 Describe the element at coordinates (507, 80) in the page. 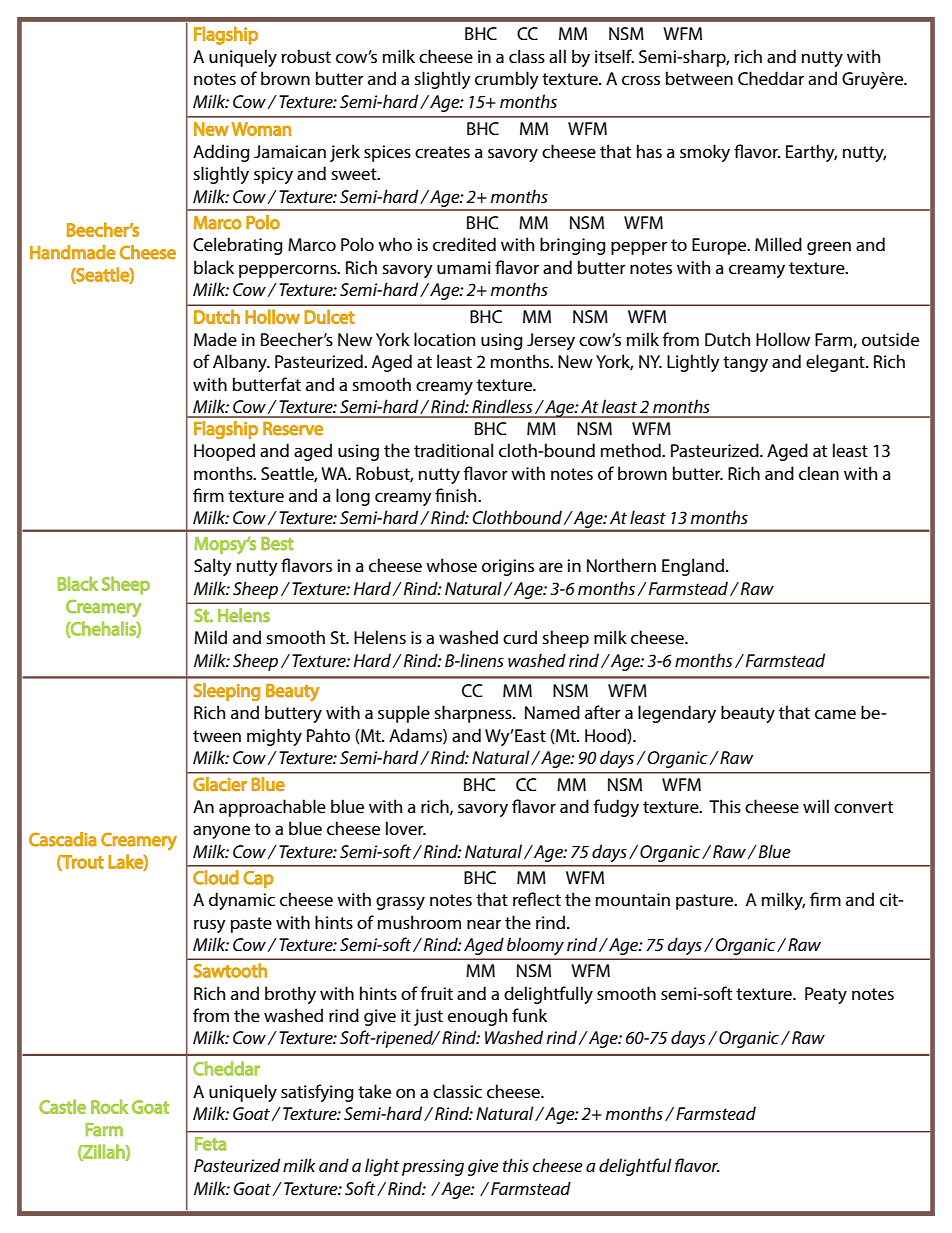

I see `crumbly` at that location.
